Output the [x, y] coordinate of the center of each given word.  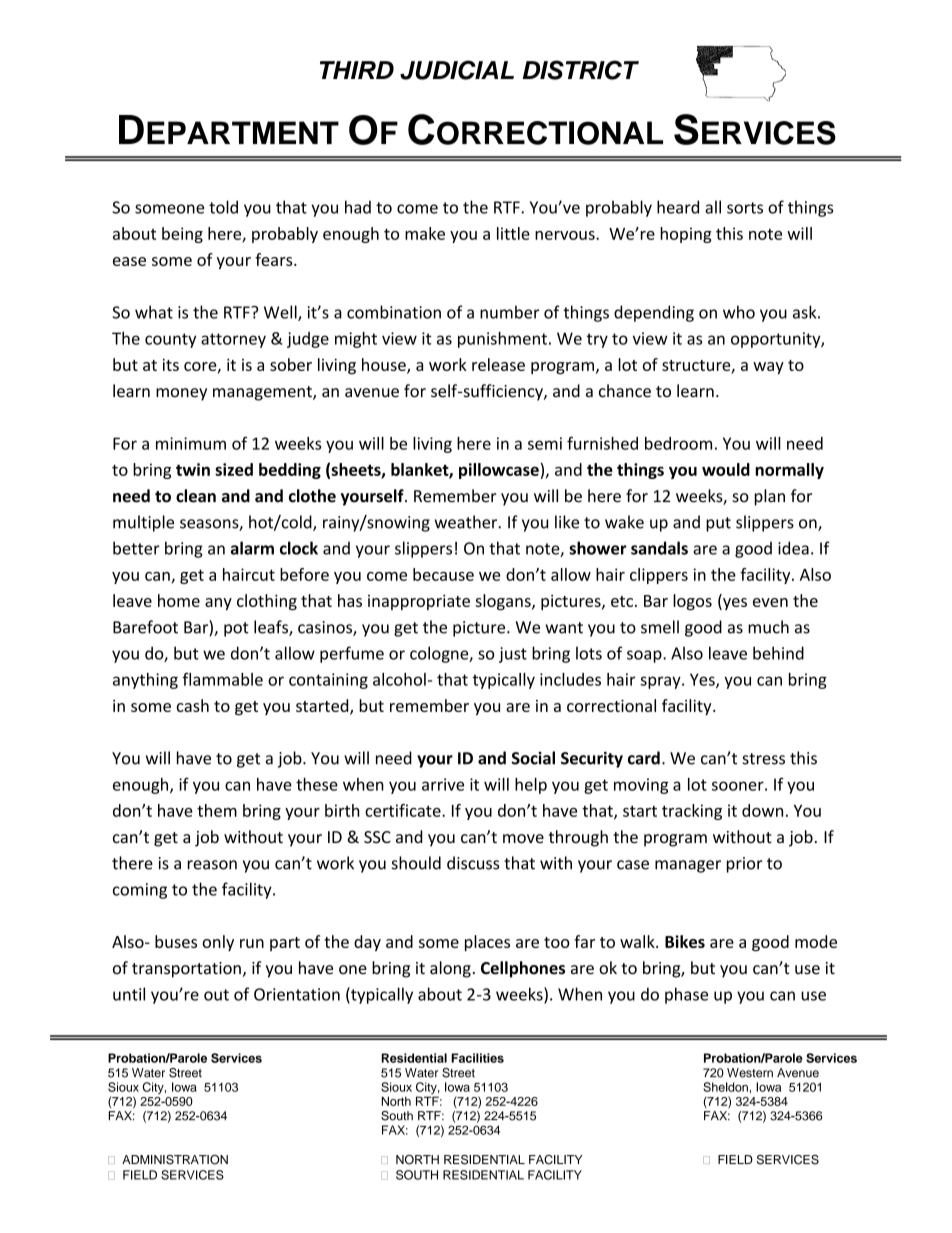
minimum [191, 443]
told [223, 207]
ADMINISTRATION [175, 1160]
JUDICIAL [457, 70]
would [726, 469]
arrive [443, 784]
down [762, 810]
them [217, 810]
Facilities [477, 1058]
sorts [745, 208]
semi [545, 443]
